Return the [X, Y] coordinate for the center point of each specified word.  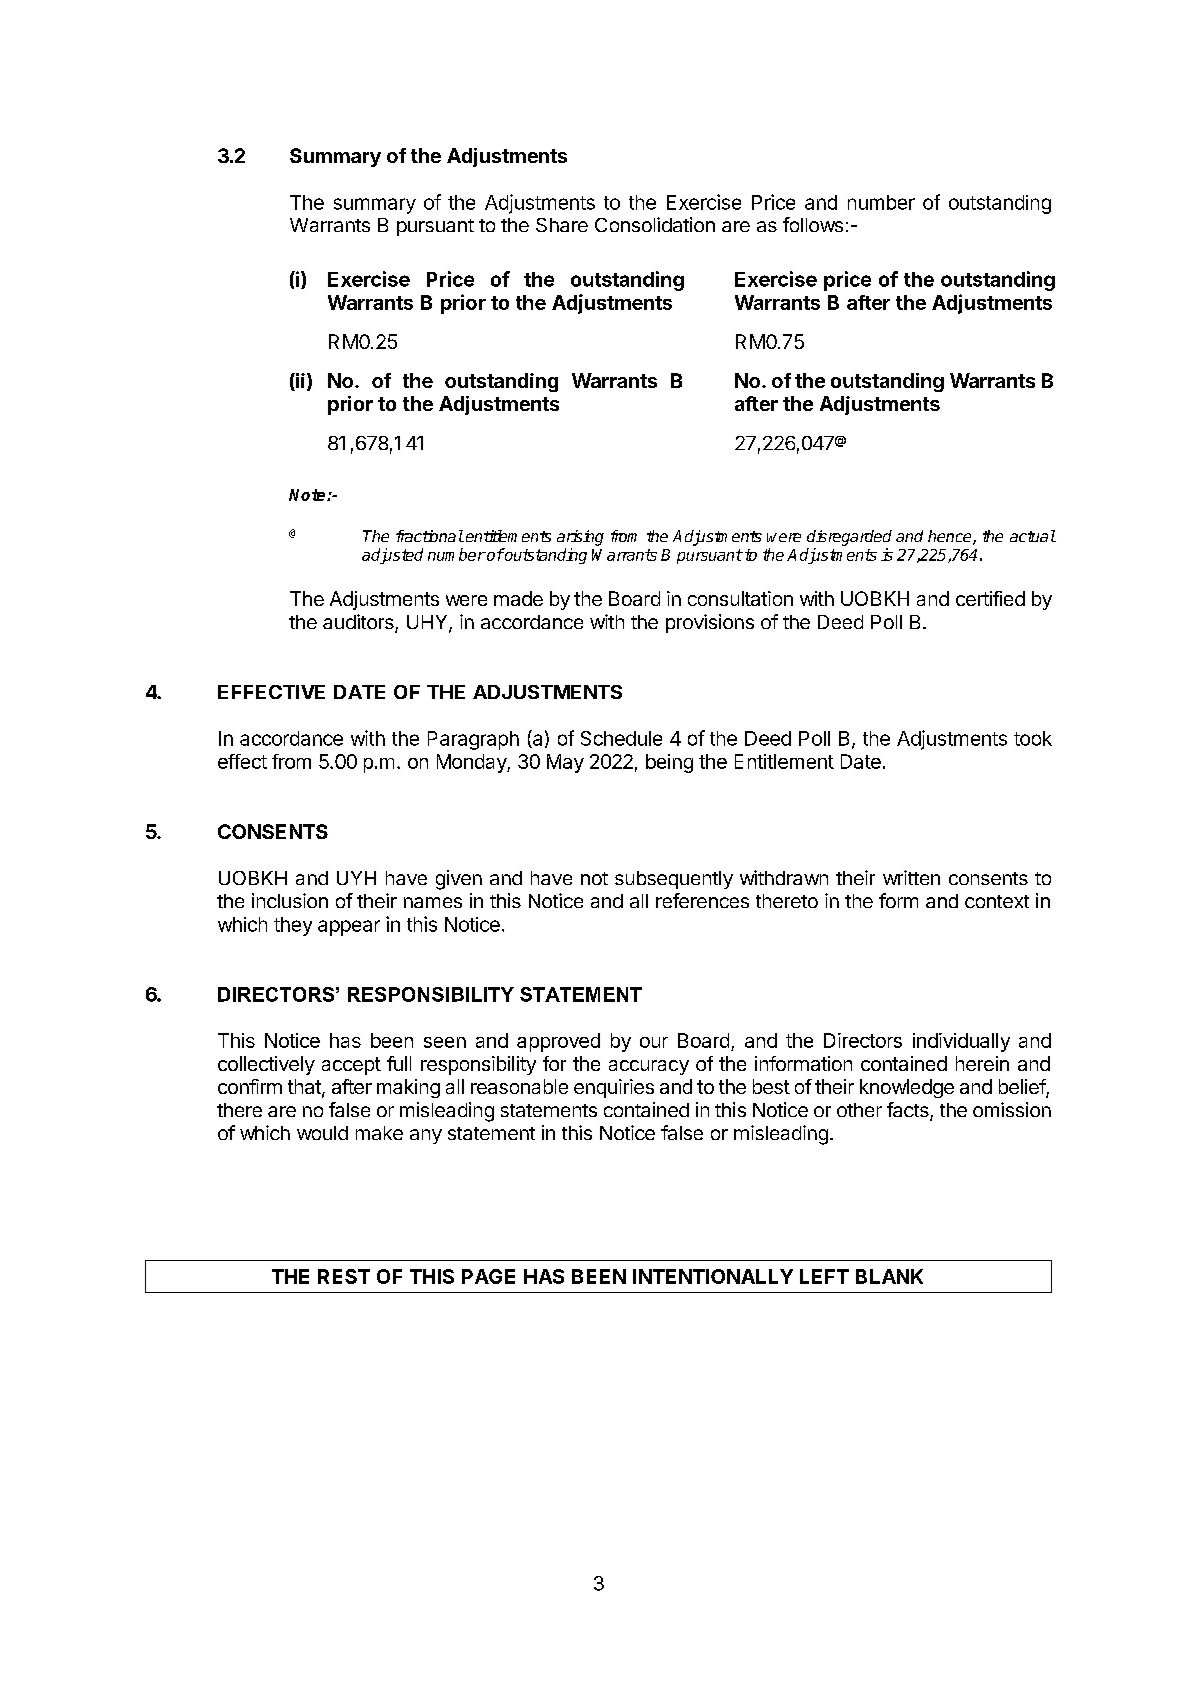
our [654, 1042]
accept [351, 1066]
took [1033, 738]
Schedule [621, 738]
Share [562, 225]
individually [961, 1042]
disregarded [849, 538]
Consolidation [655, 224]
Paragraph [473, 740]
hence [951, 537]
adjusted [392, 556]
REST [344, 1276]
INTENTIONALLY [713, 1276]
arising [580, 538]
